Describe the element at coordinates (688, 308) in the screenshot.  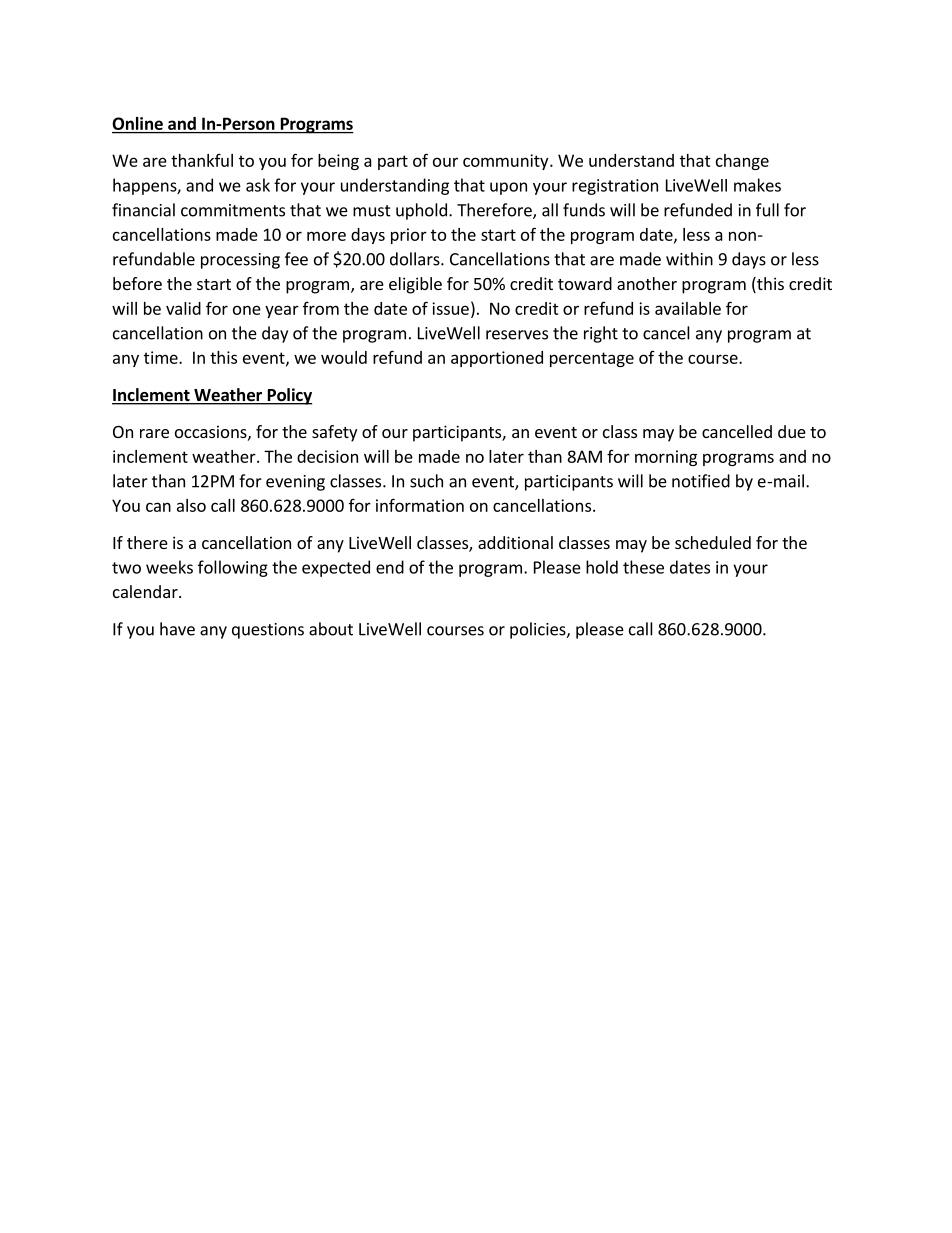
I see `available` at that location.
